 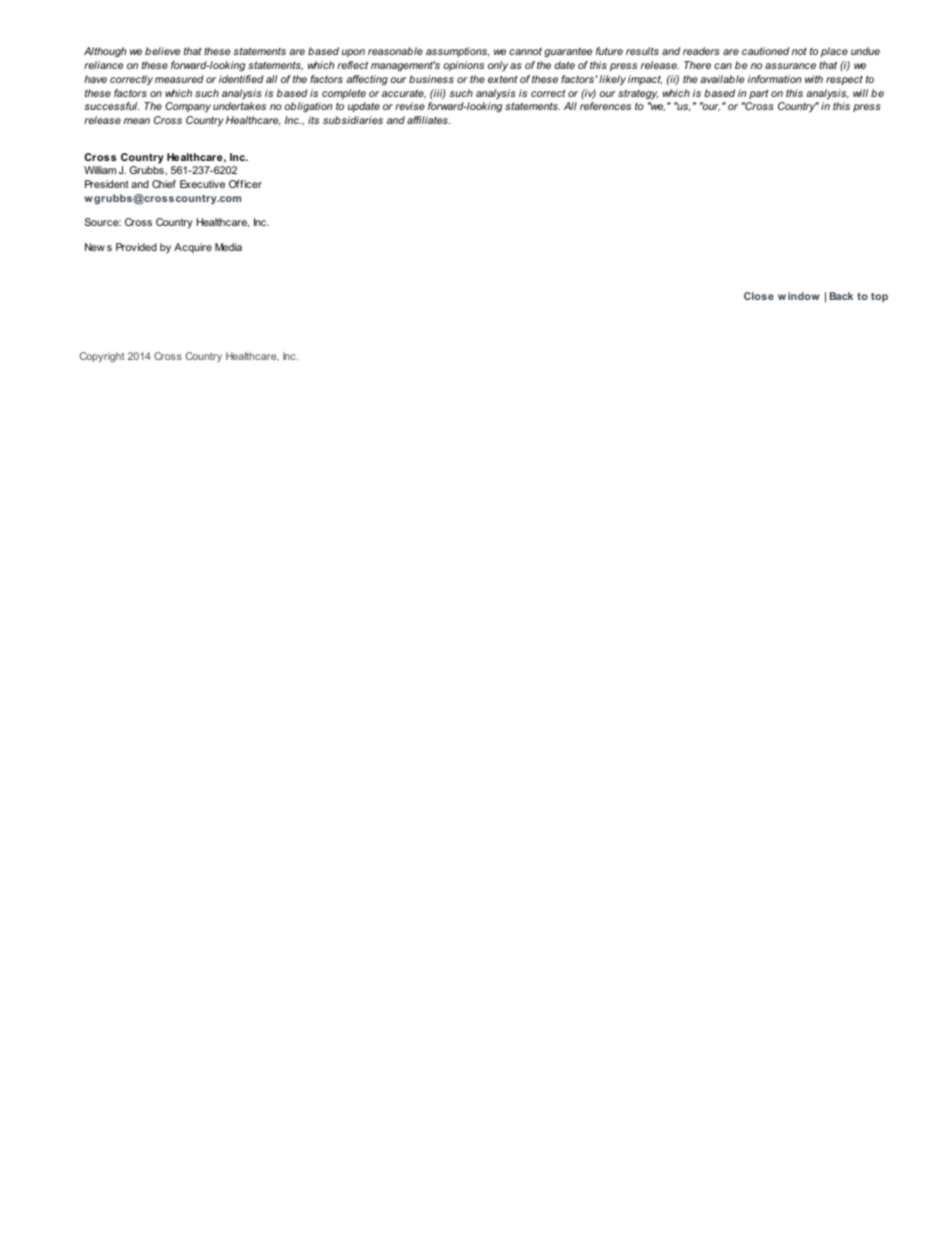 What do you see at coordinates (193, 248) in the screenshot?
I see `Acquire` at bounding box center [193, 248].
